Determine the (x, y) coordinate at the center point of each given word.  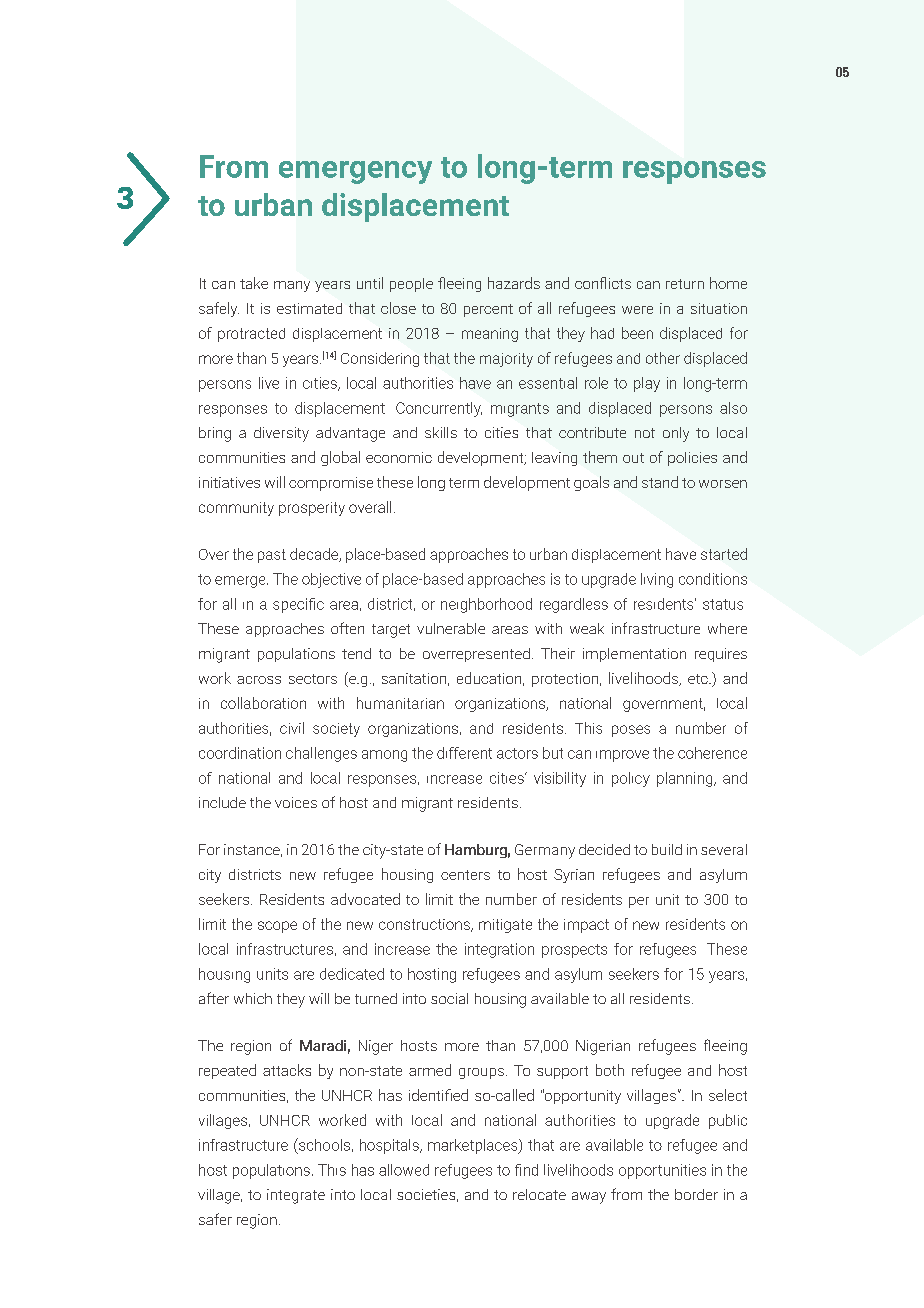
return (685, 284)
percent (488, 310)
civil (292, 728)
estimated (309, 308)
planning (686, 779)
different (464, 753)
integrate (296, 1196)
